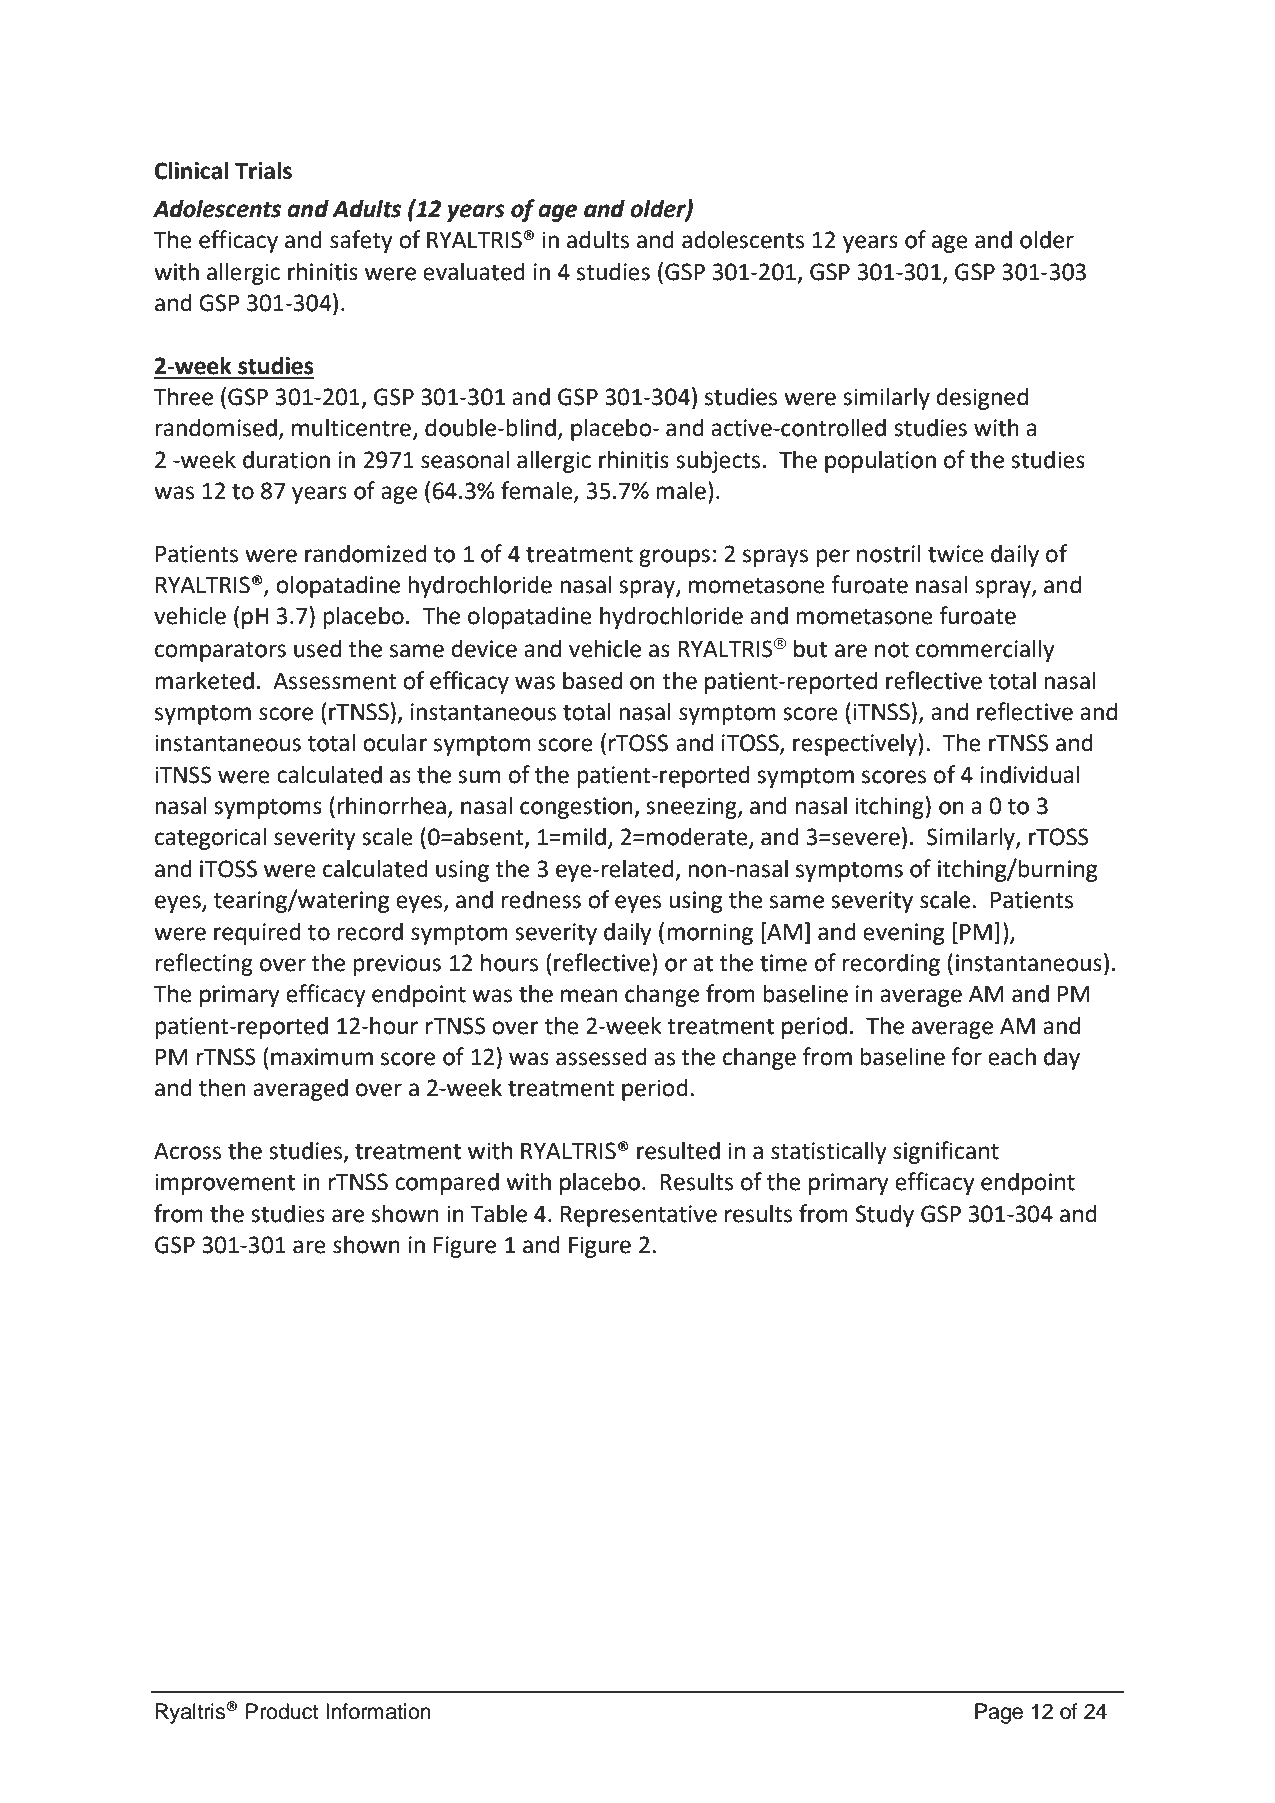 This screenshot has width=1275, height=1803. What do you see at coordinates (474, 271) in the screenshot?
I see `evaluated` at bounding box center [474, 271].
